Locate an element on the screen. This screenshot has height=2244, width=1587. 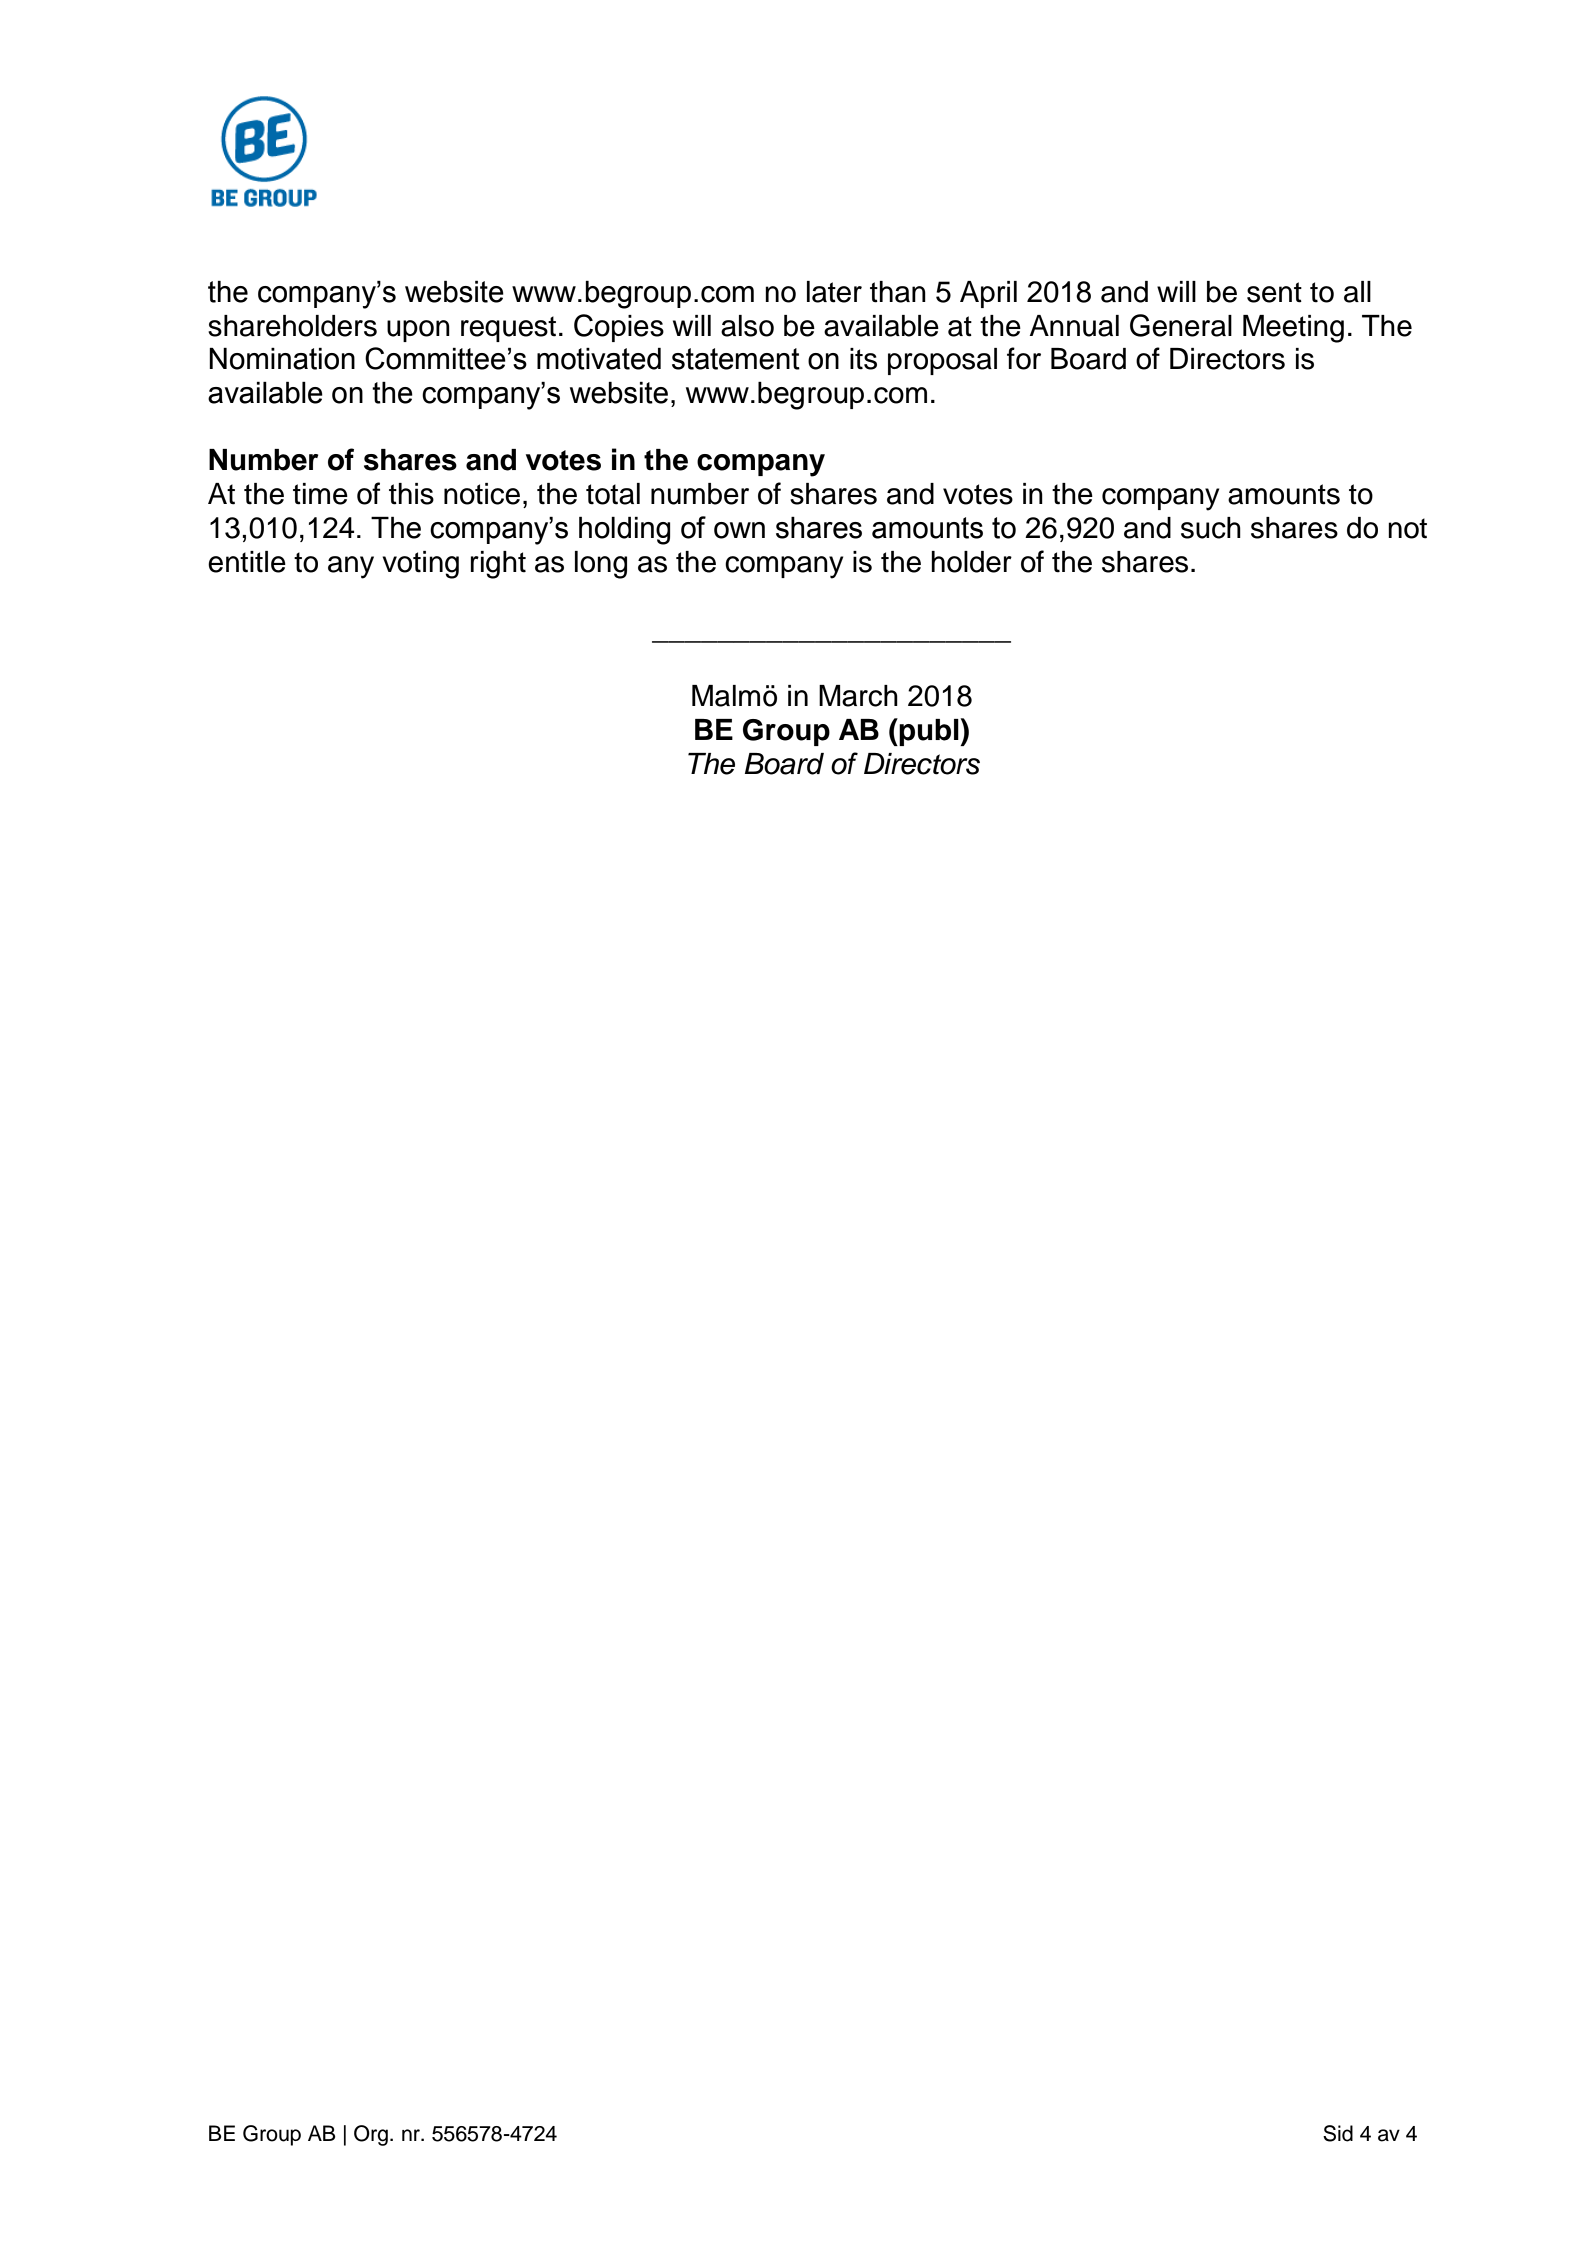
total is located at coordinates (613, 494).
